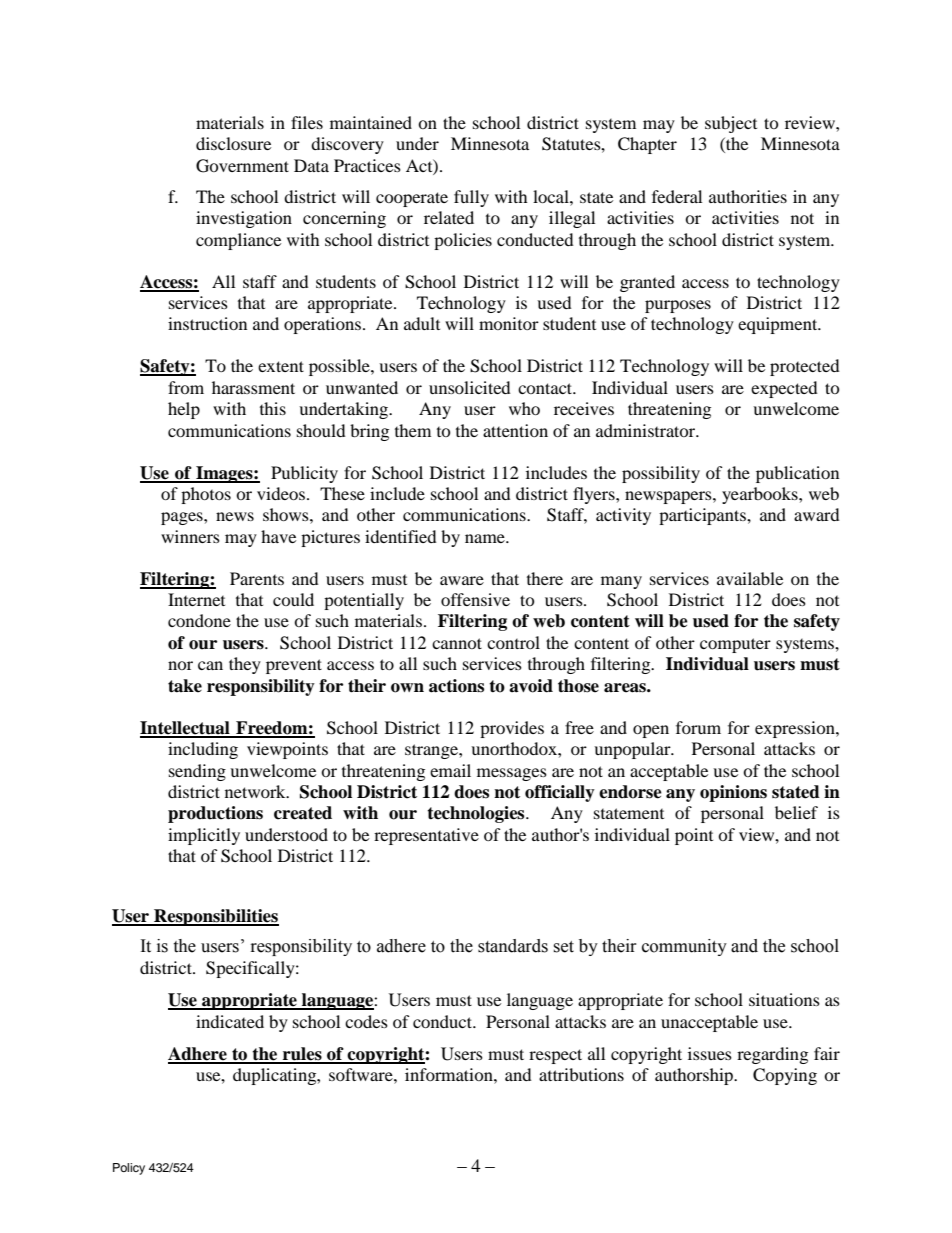 The width and height of the document is (952, 1233). Describe the element at coordinates (471, 198) in the document. I see `fully` at that location.
